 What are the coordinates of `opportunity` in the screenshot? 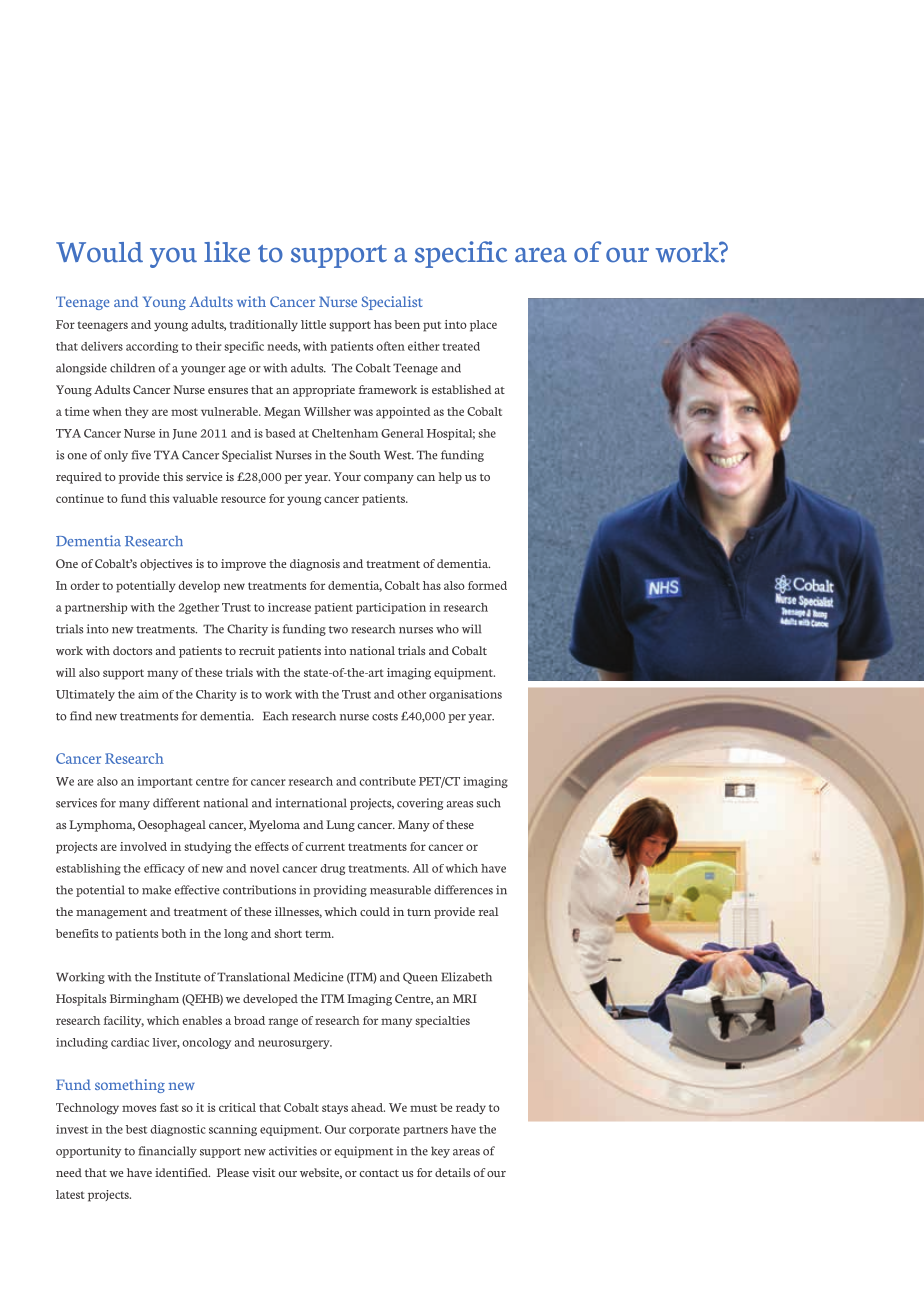 It's located at (88, 1152).
